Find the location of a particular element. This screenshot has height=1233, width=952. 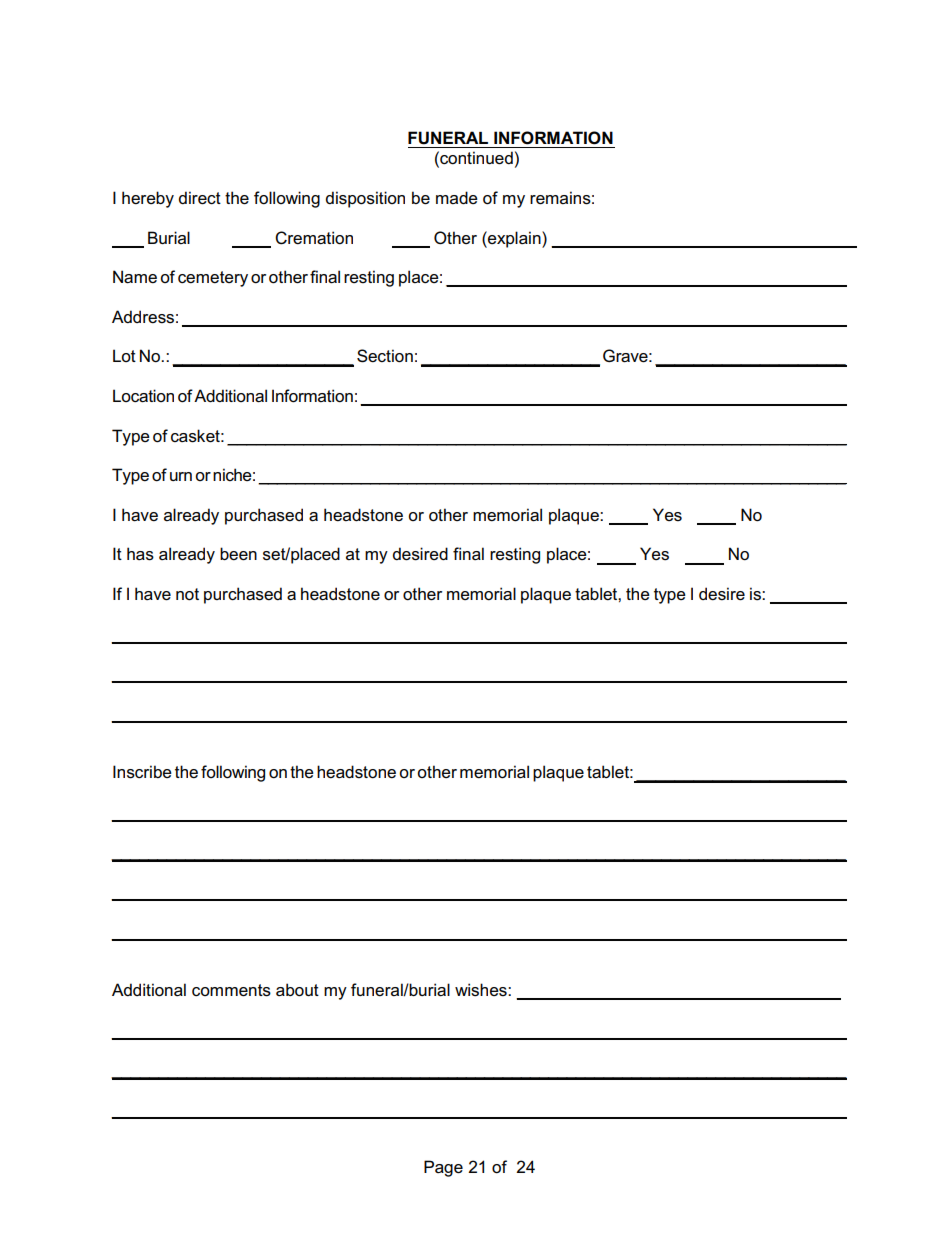

comments is located at coordinates (231, 990).
